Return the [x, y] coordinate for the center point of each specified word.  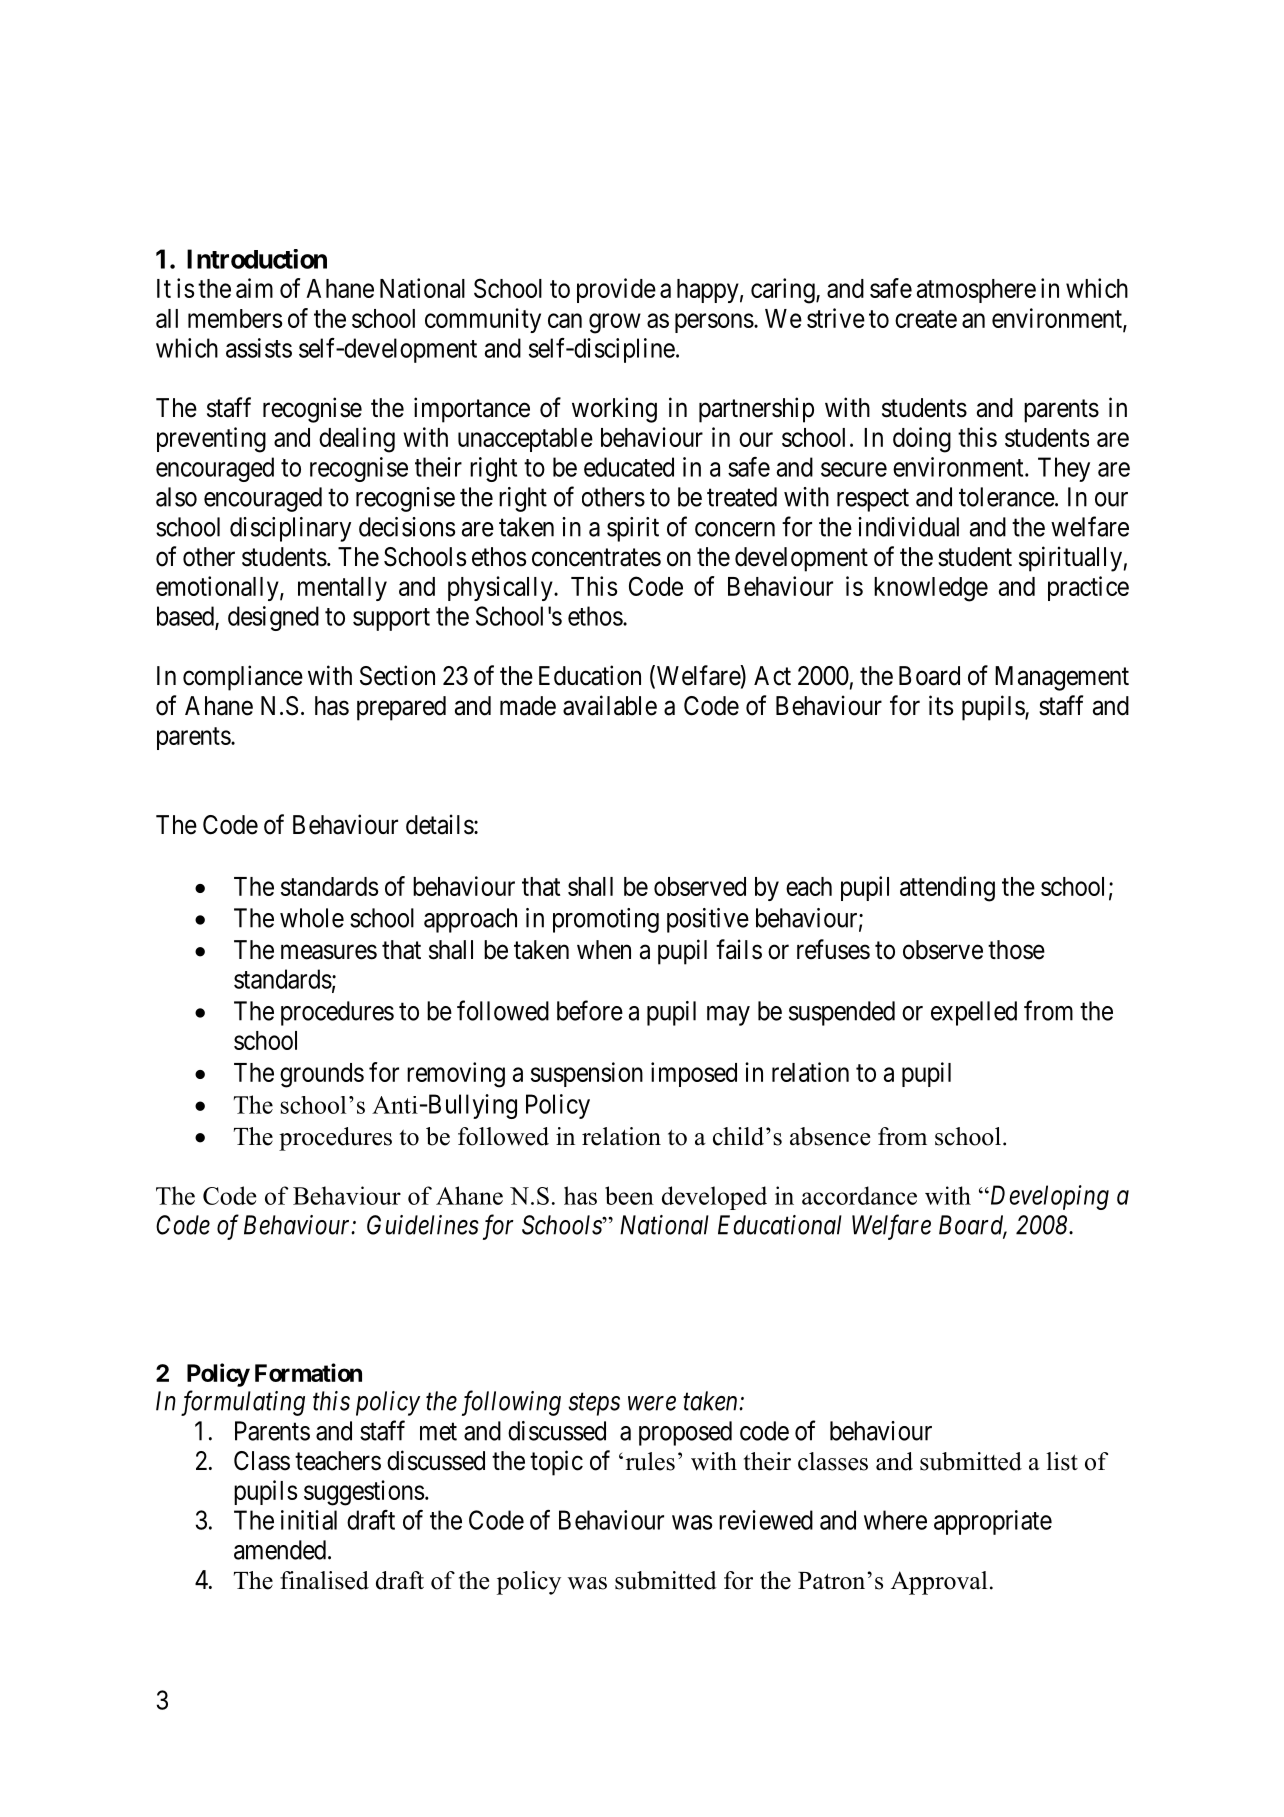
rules [650, 1461]
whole [312, 918]
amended [280, 1550]
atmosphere [976, 291]
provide [616, 290]
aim [254, 288]
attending [947, 889]
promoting [606, 920]
